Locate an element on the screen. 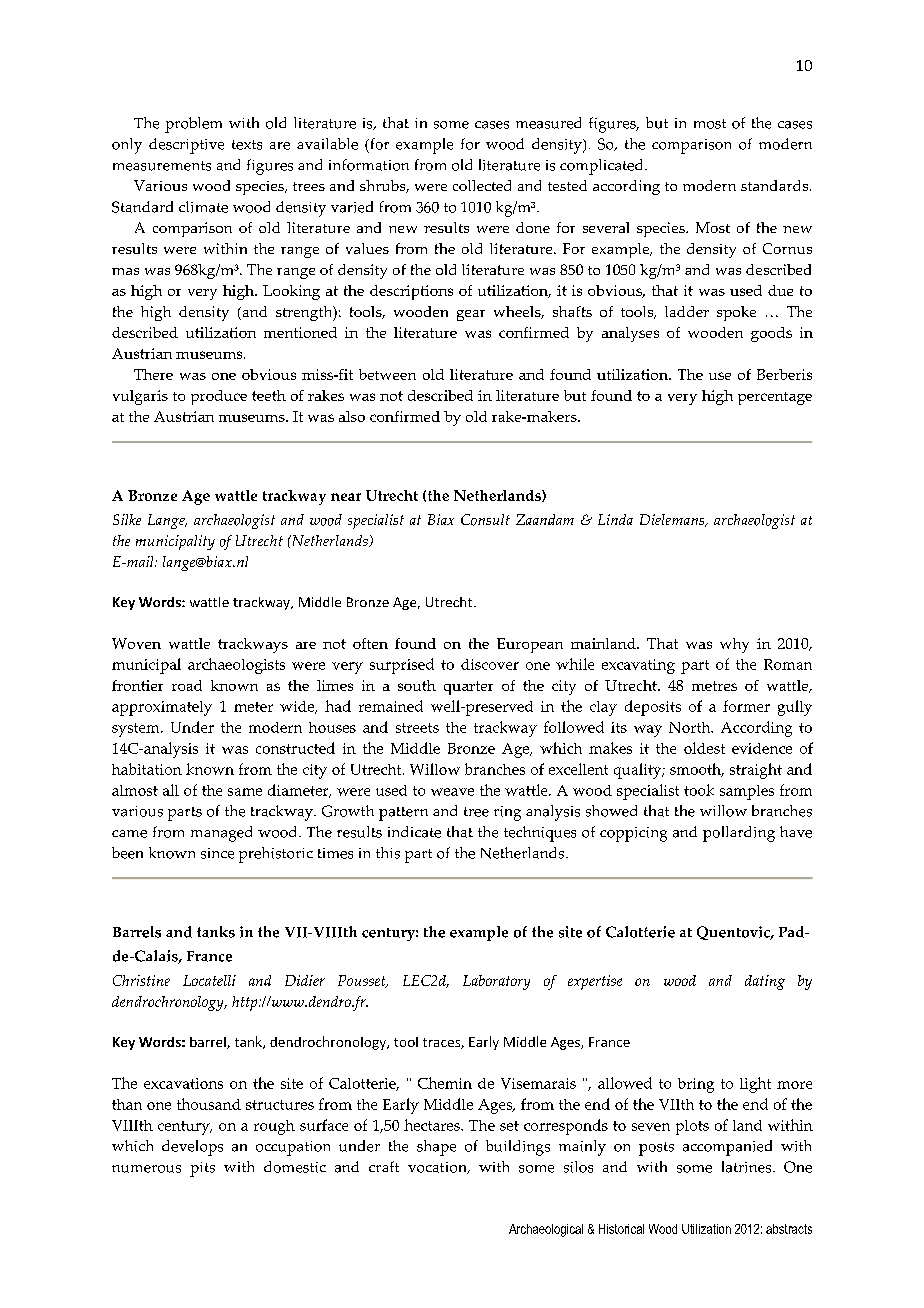 The width and height of the screenshot is (924, 1308). collected is located at coordinates (482, 185).
